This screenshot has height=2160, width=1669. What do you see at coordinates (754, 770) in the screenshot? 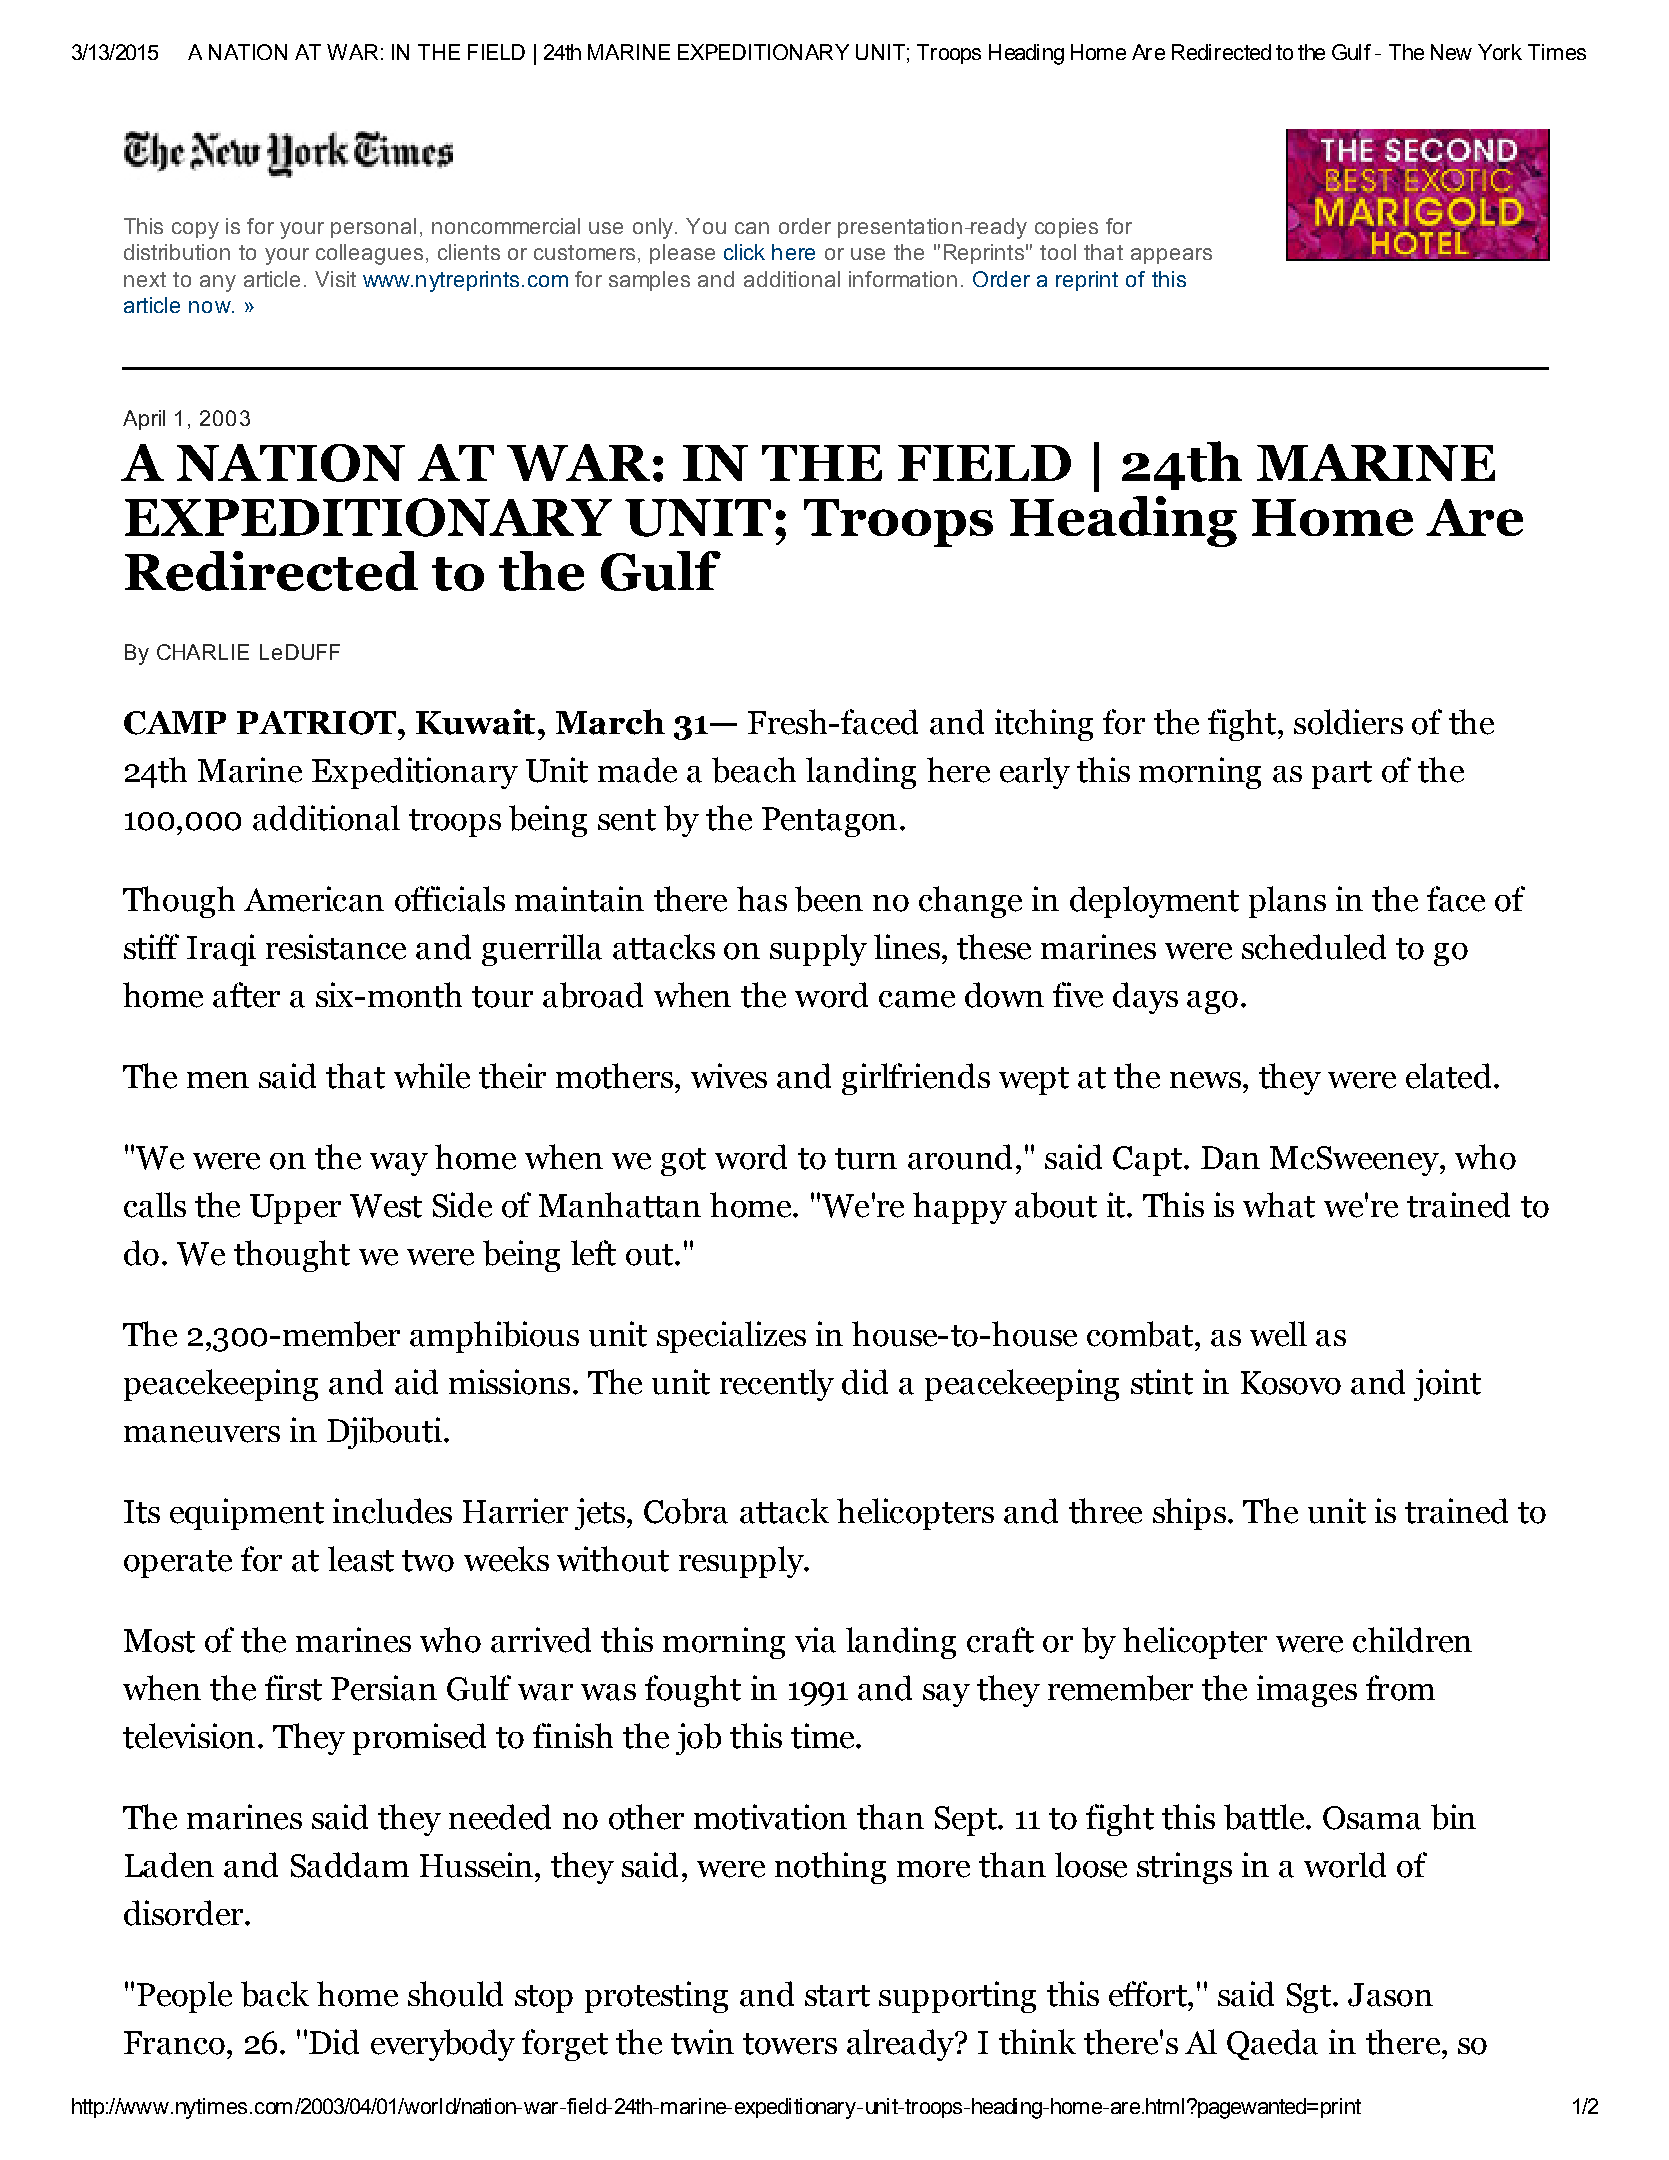
I see `beach` at bounding box center [754, 770].
